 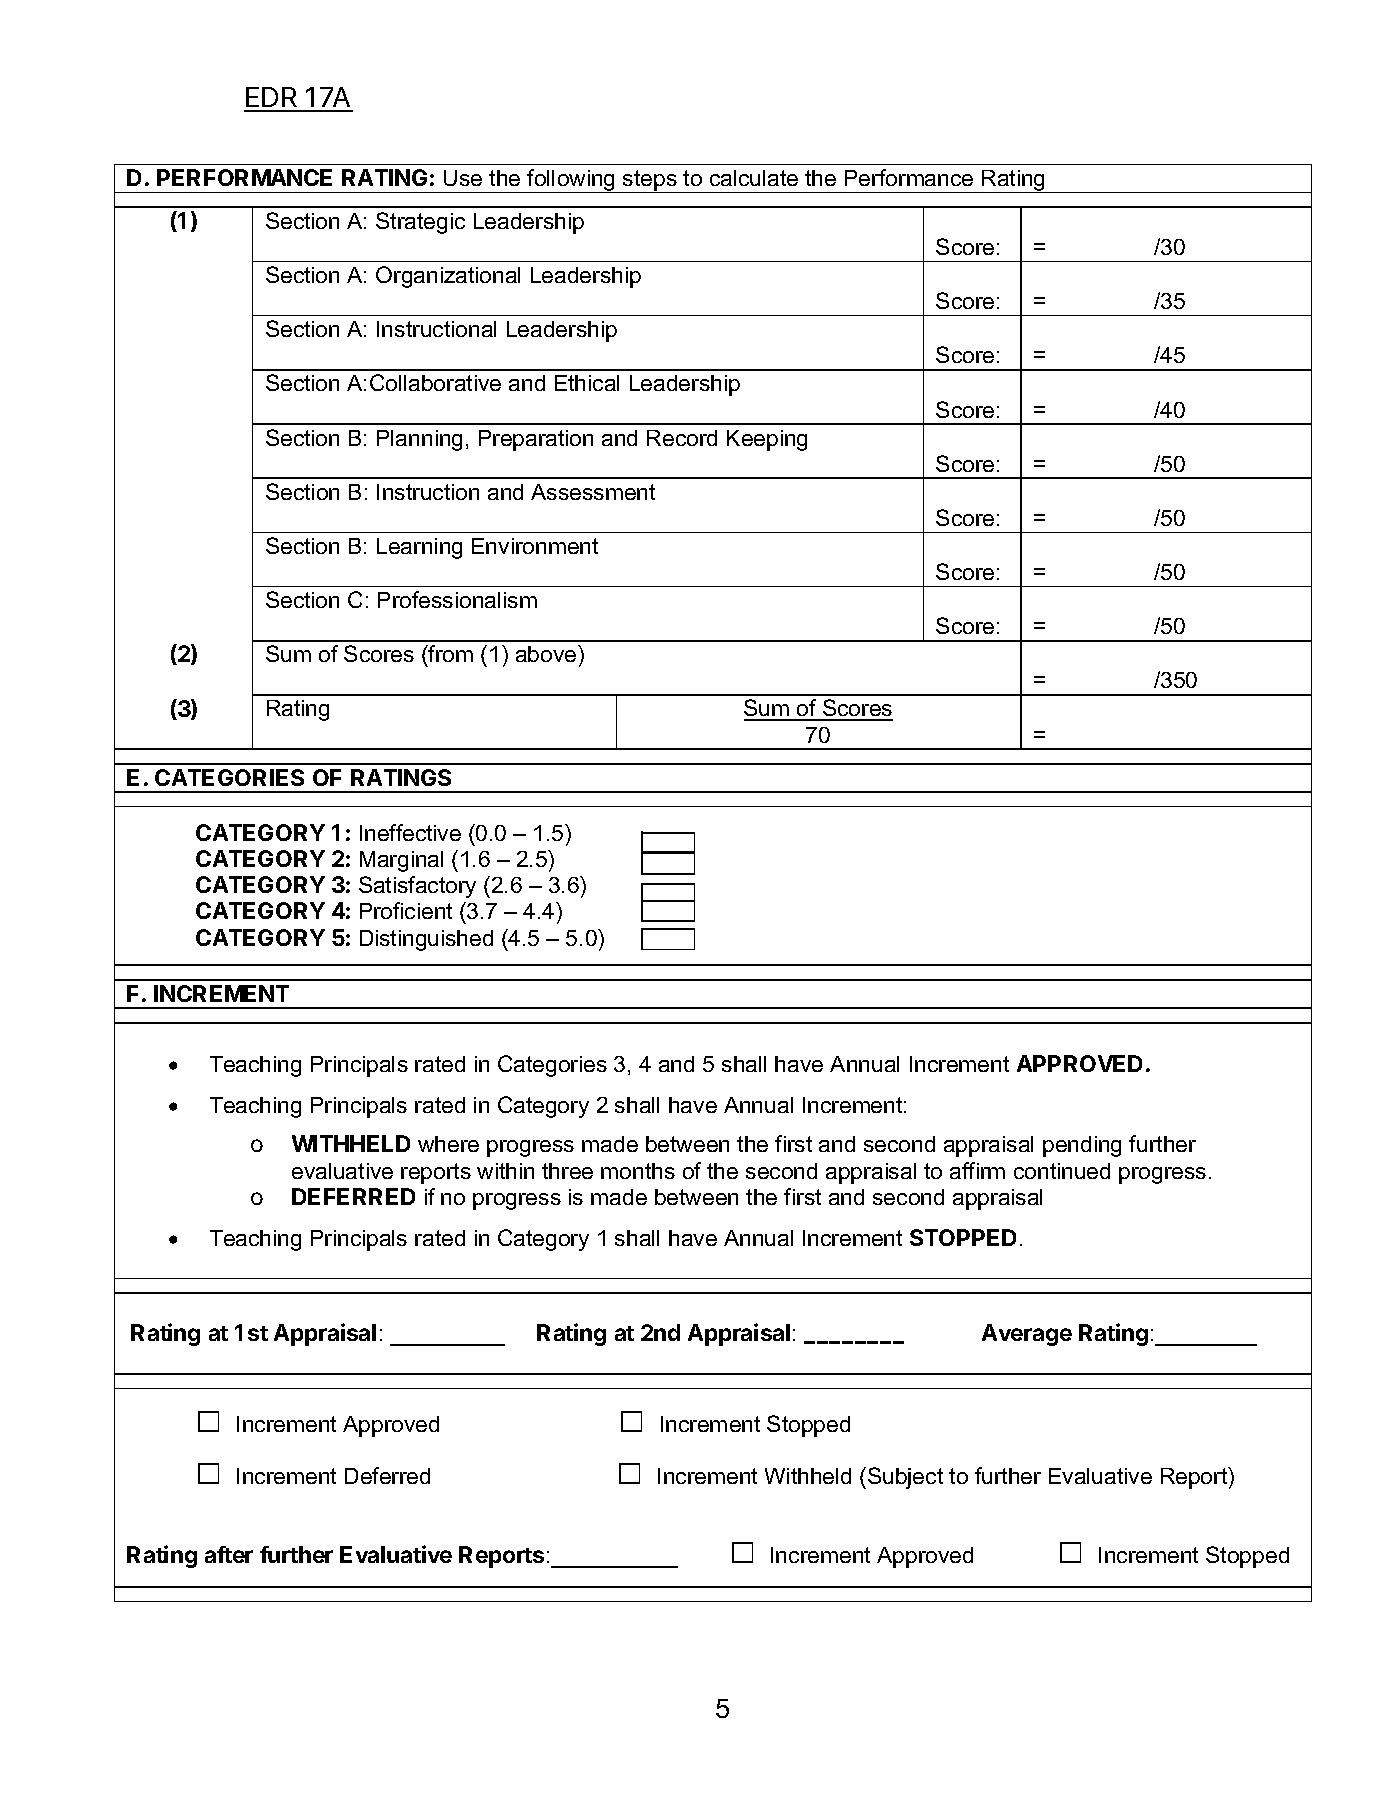 What do you see at coordinates (905, 1478) in the screenshot?
I see `Subject` at bounding box center [905, 1478].
